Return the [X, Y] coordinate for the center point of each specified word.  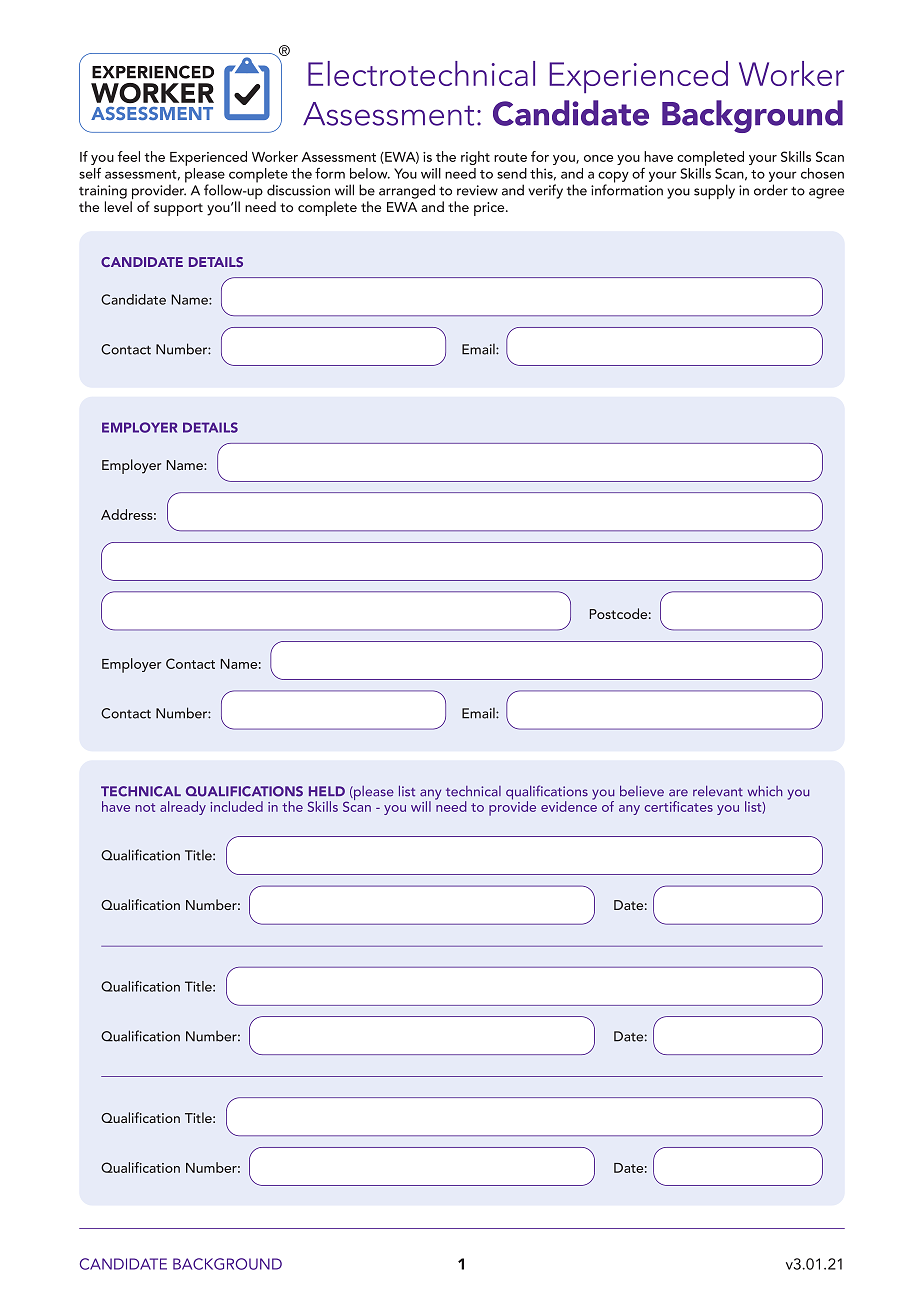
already [183, 808]
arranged [407, 191]
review [477, 190]
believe [642, 791]
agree [826, 193]
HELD [327, 791]
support [178, 209]
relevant [718, 791]
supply [714, 191]
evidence [569, 805]
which [765, 791]
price [490, 209]
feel [129, 156]
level [118, 206]
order [771, 190]
